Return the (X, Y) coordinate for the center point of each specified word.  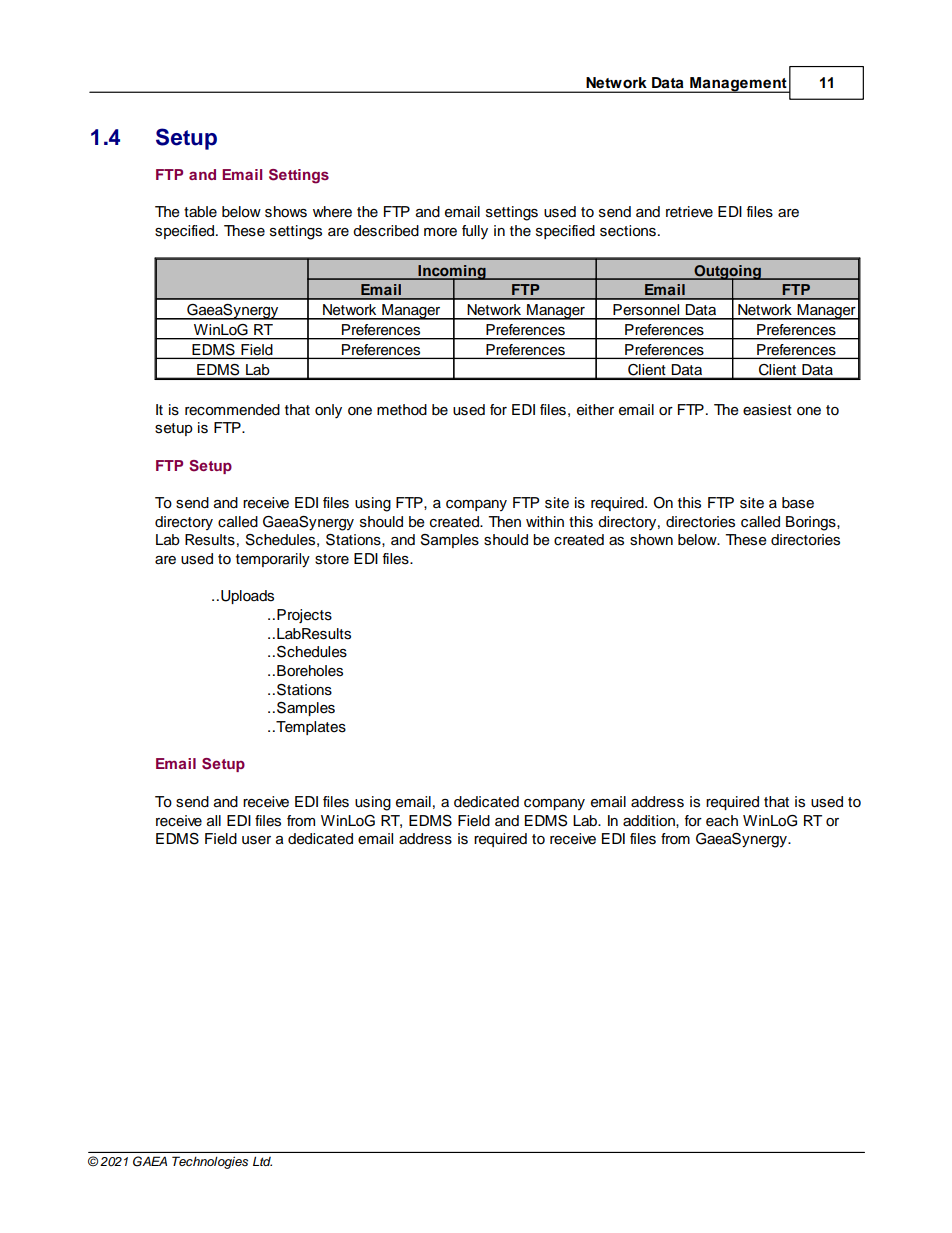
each (722, 821)
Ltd (262, 1161)
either (595, 410)
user (256, 840)
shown (651, 540)
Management (738, 85)
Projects (304, 616)
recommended (232, 410)
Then (504, 522)
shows (286, 212)
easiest (767, 410)
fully (475, 232)
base (798, 503)
